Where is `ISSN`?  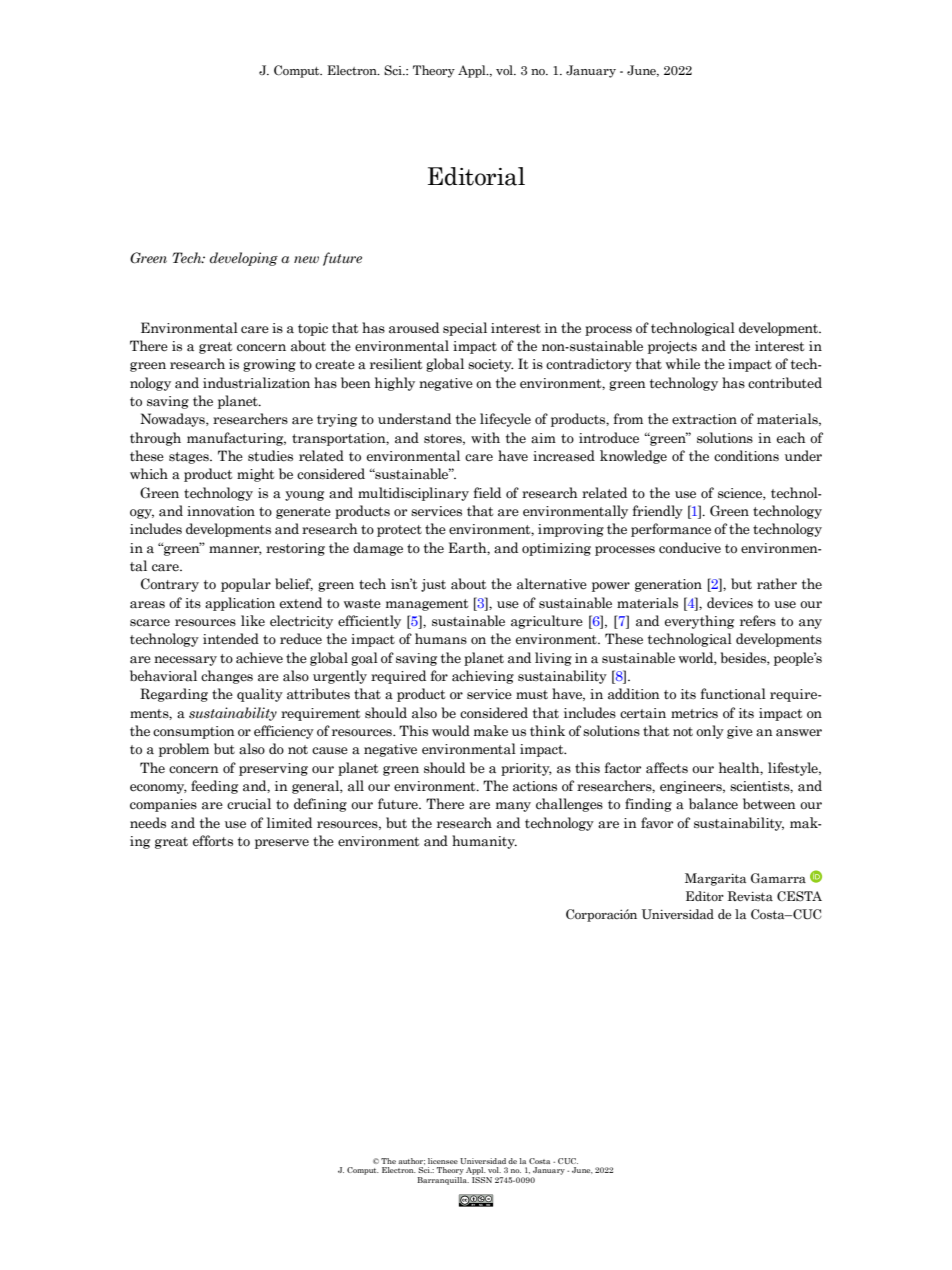 ISSN is located at coordinates (482, 1180).
